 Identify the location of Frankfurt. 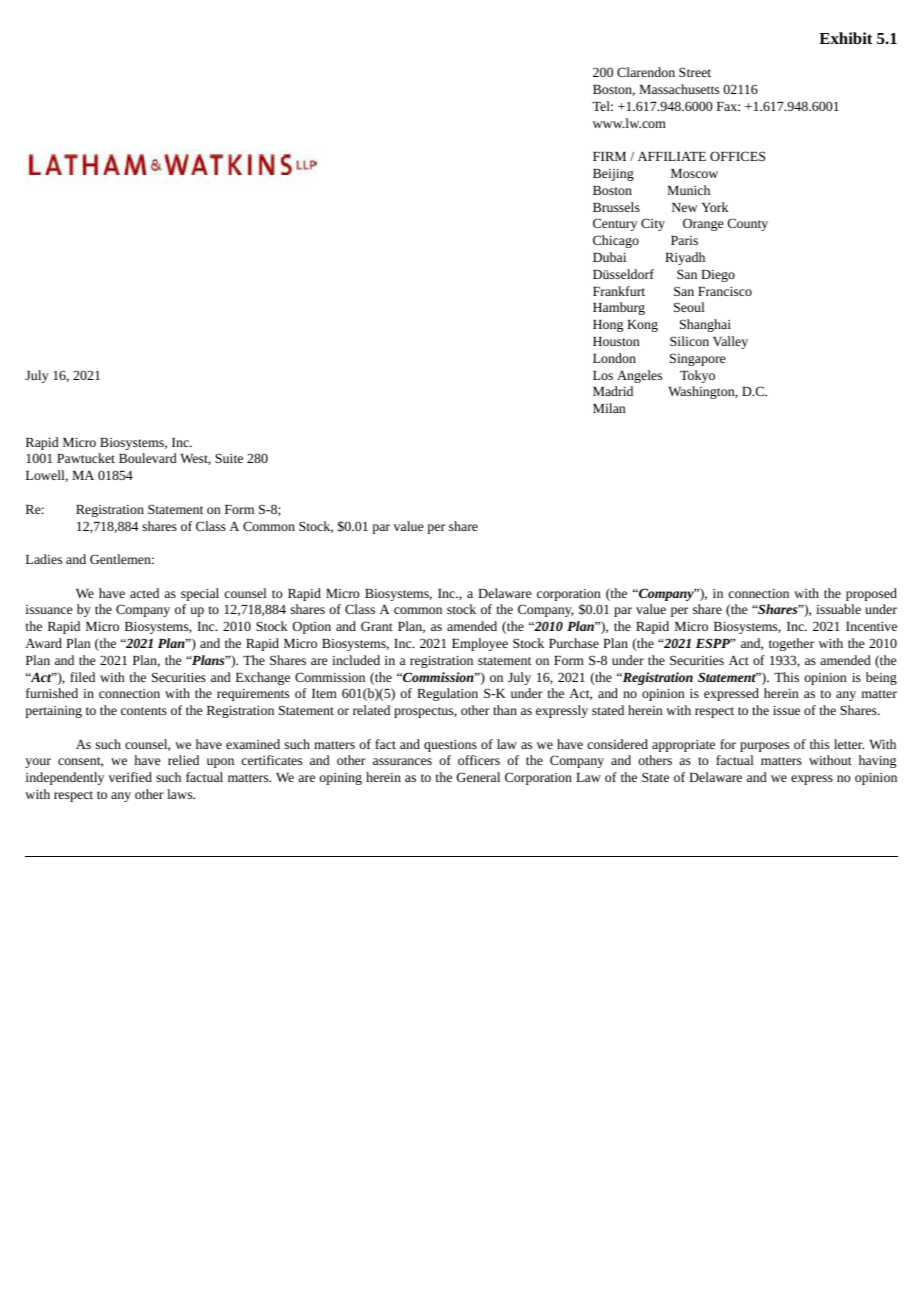
(619, 291).
